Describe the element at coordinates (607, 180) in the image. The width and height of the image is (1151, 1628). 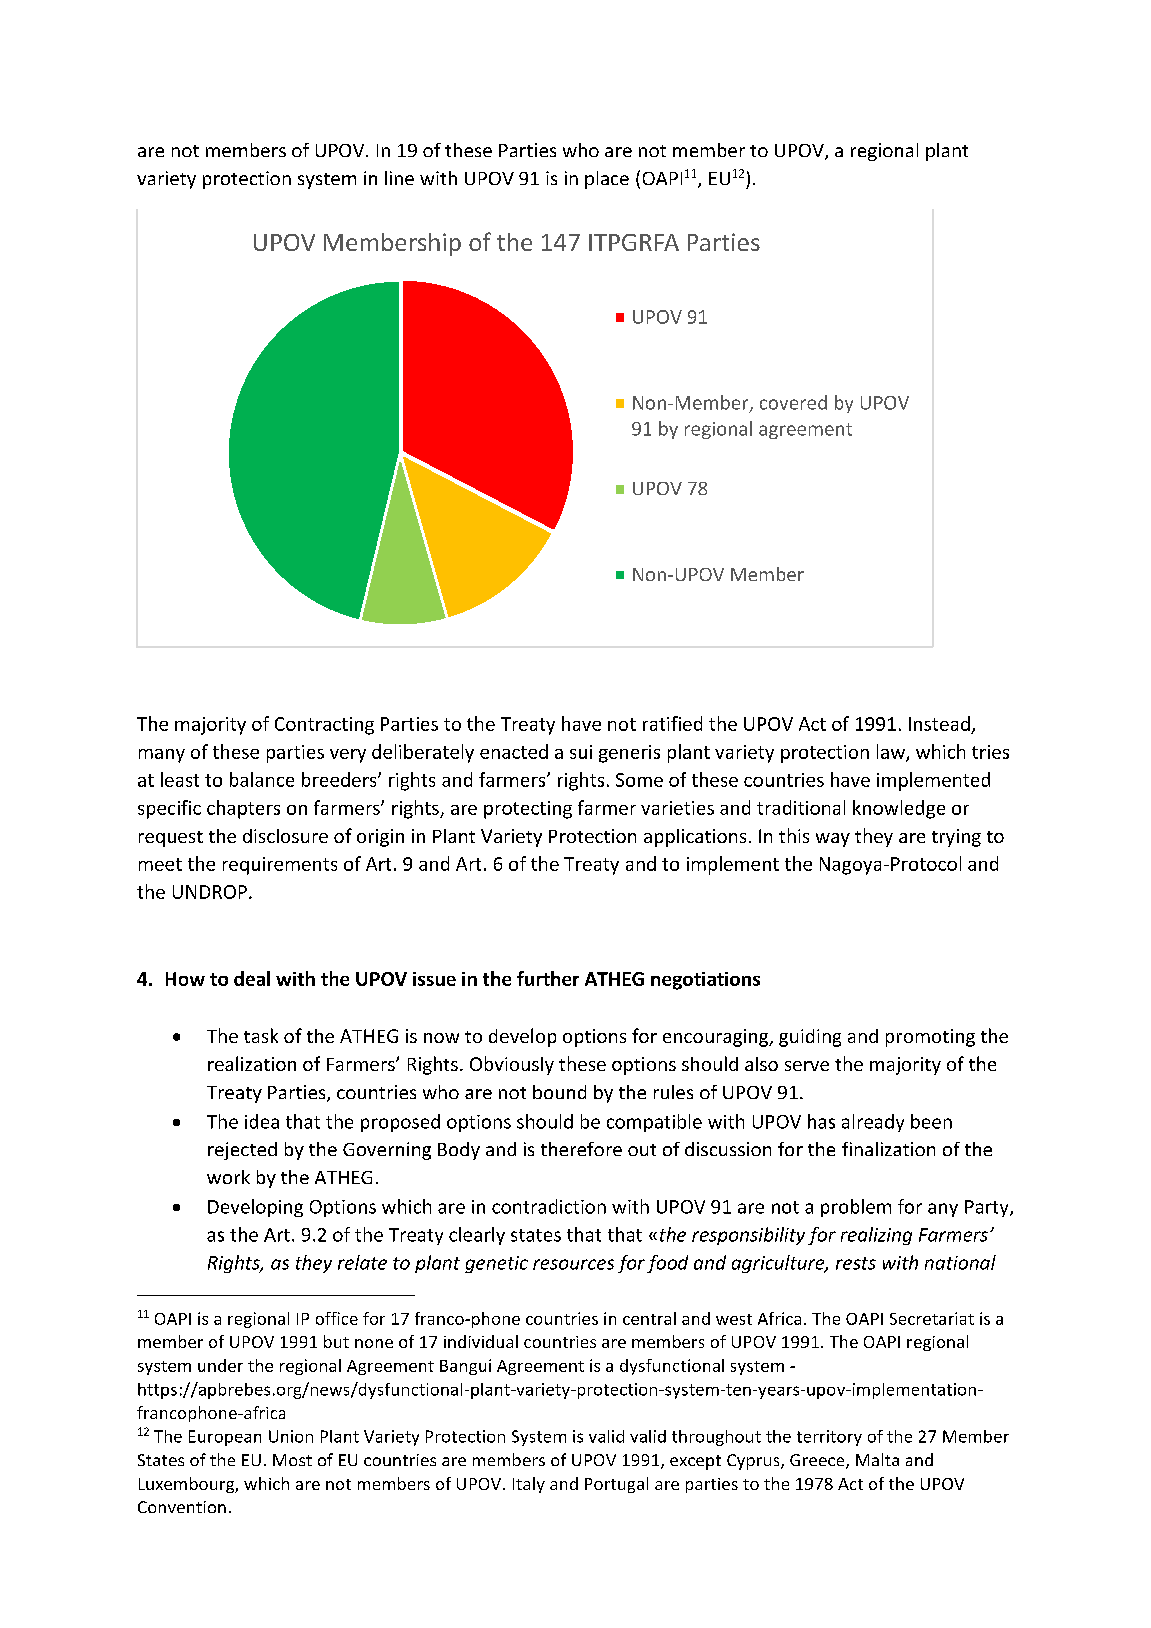
I see `place` at that location.
